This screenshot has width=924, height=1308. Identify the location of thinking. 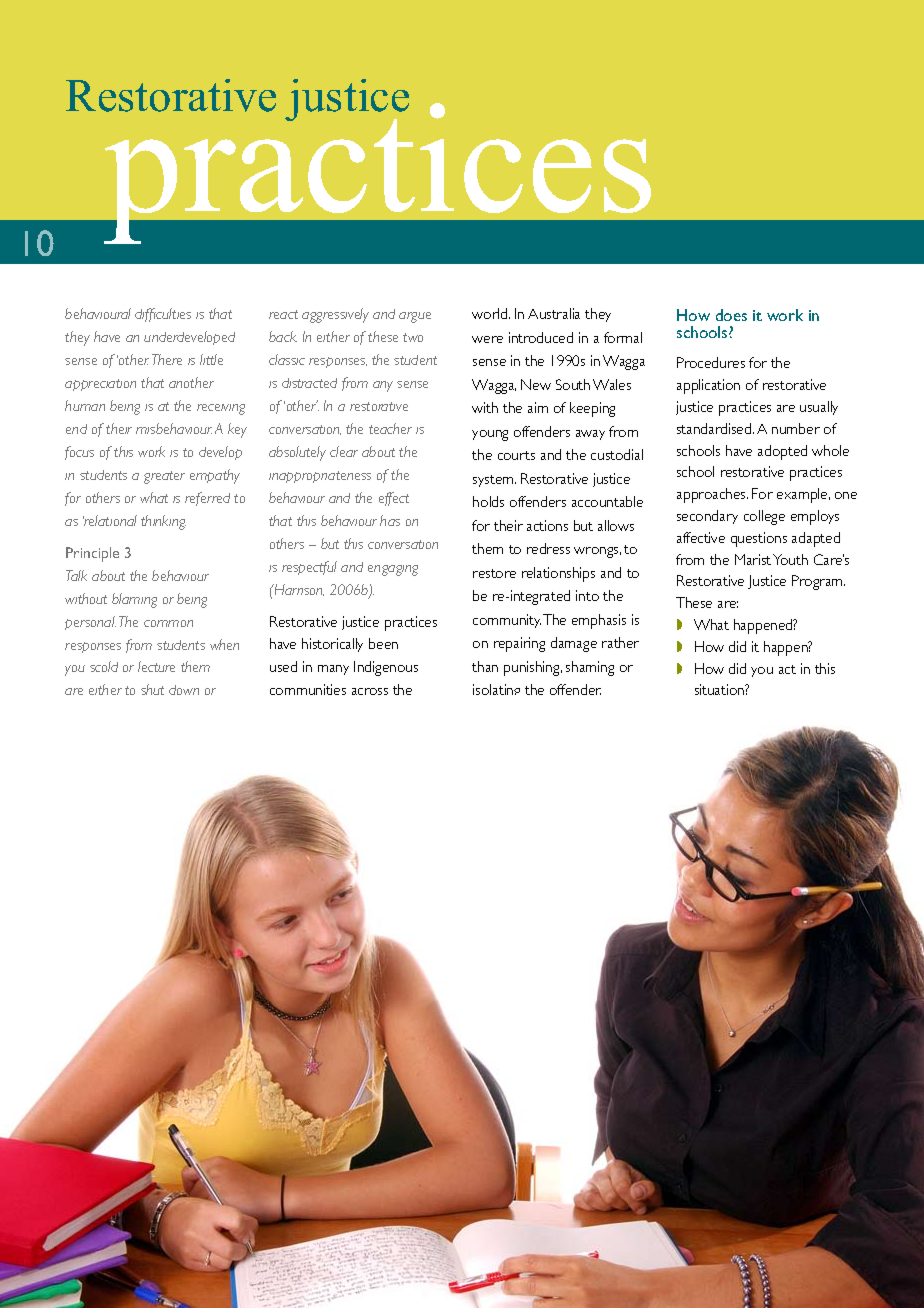
(163, 522).
